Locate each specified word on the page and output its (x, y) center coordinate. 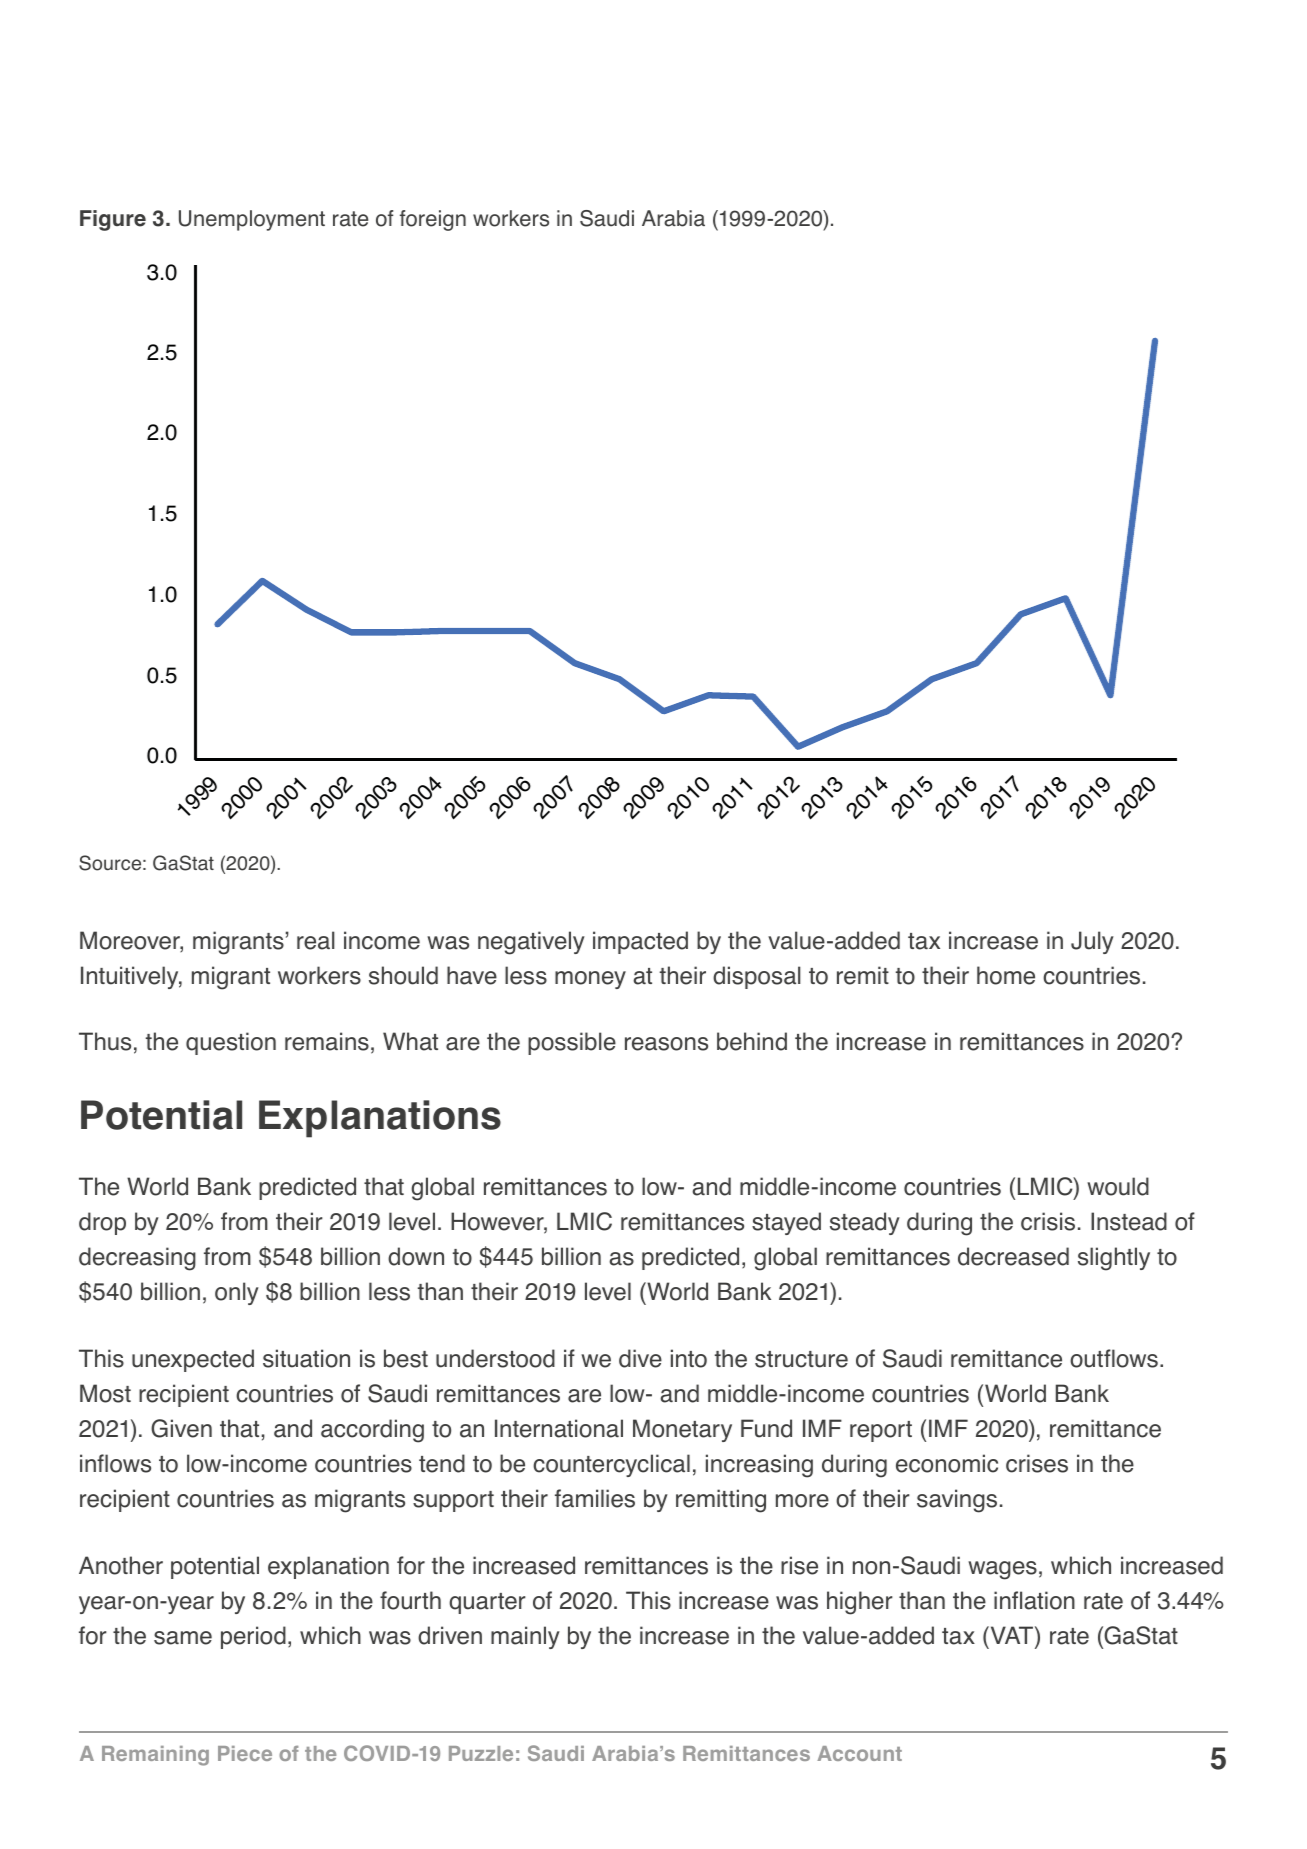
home (1006, 975)
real (316, 940)
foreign (433, 220)
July (1092, 942)
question (231, 1043)
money (590, 980)
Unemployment (252, 220)
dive (640, 1358)
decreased (1013, 1256)
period (253, 1637)
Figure (113, 220)
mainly (525, 1637)
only (237, 1293)
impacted (640, 942)
